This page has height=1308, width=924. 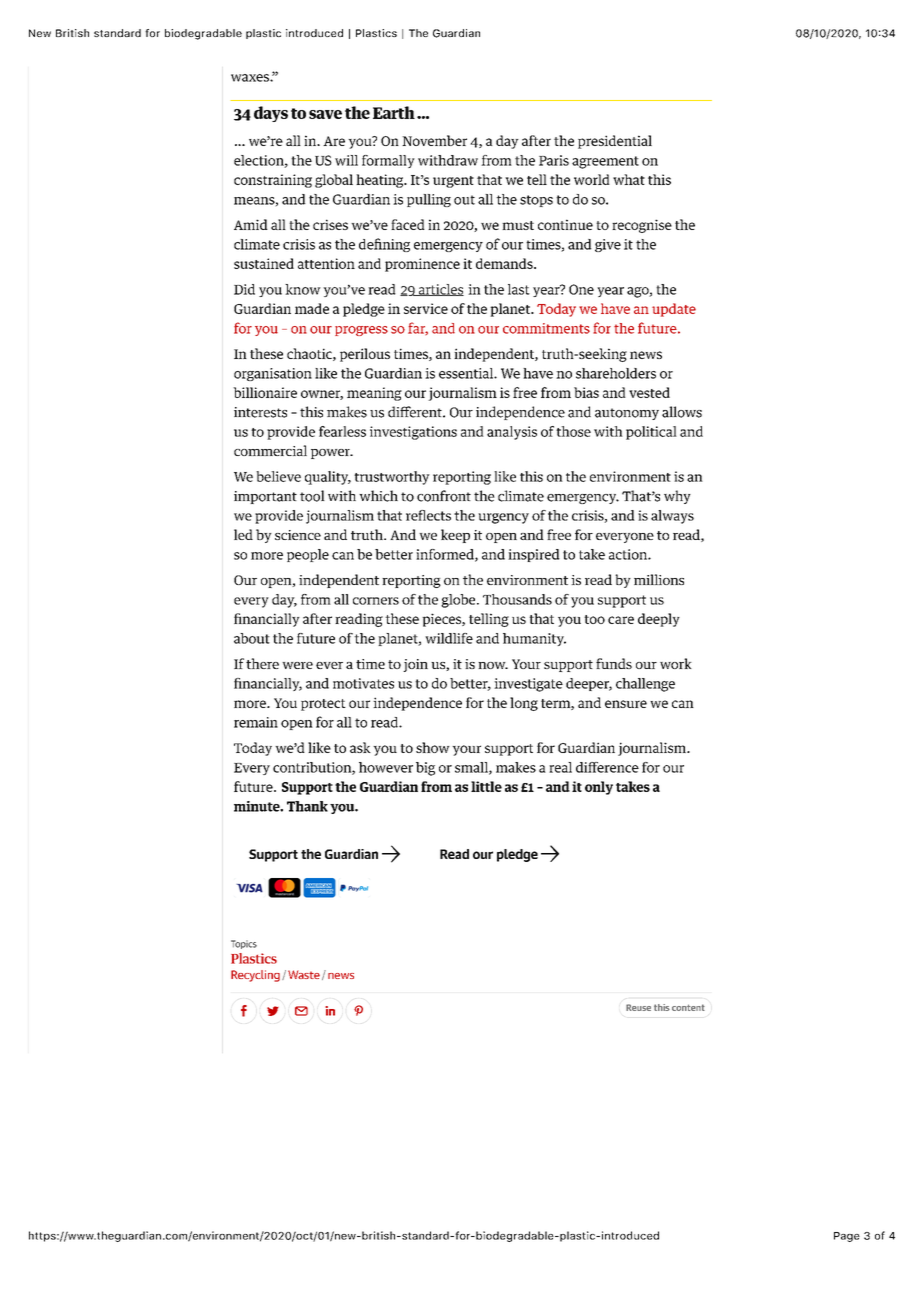 What do you see at coordinates (638, 1007) in the page?
I see `Reuse` at bounding box center [638, 1007].
